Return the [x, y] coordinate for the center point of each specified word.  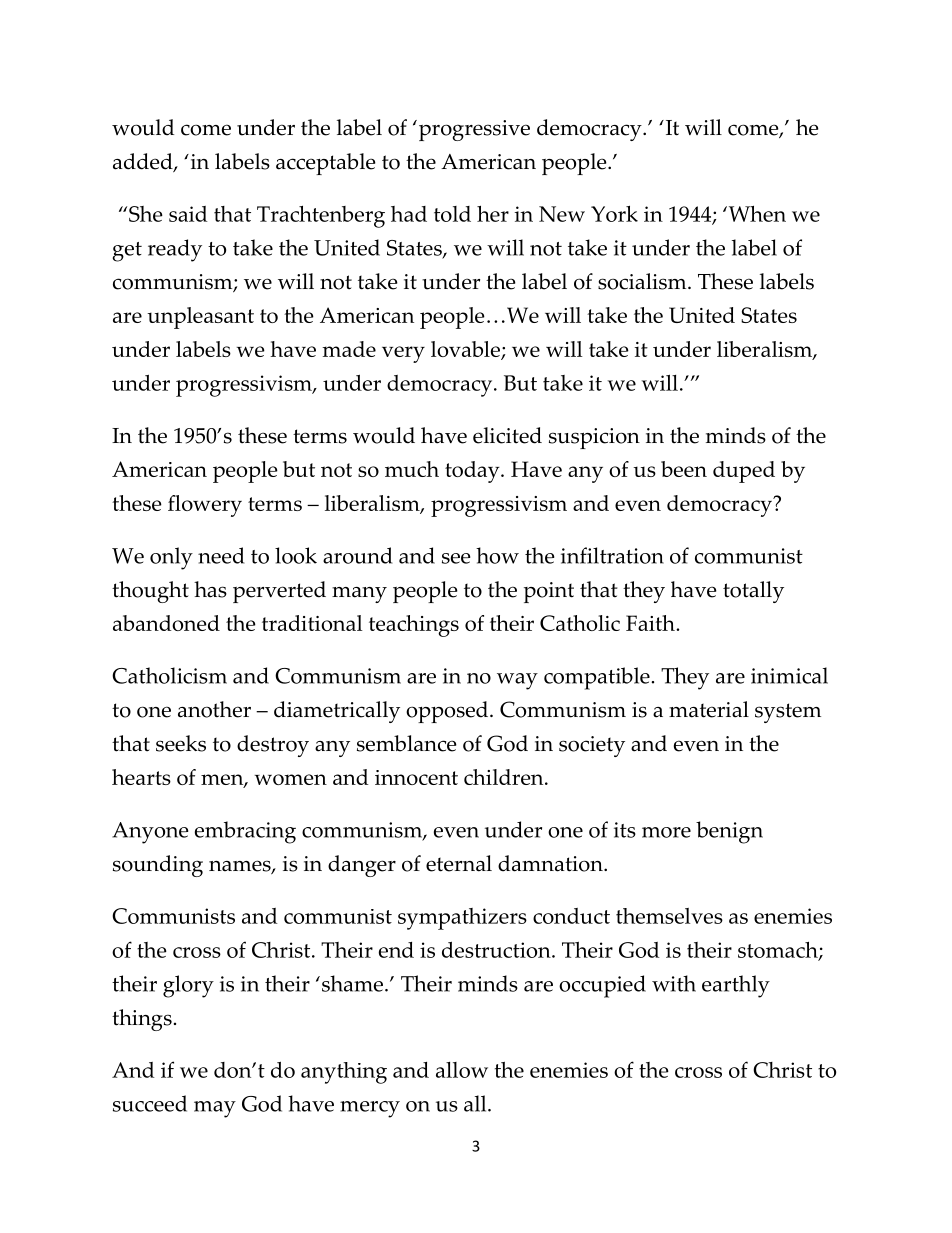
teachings [414, 626]
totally [753, 592]
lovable [466, 350]
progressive [473, 130]
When [756, 214]
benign [729, 832]
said [188, 214]
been [684, 469]
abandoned [166, 623]
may [215, 1109]
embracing [245, 832]
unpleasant [200, 318]
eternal [459, 863]
